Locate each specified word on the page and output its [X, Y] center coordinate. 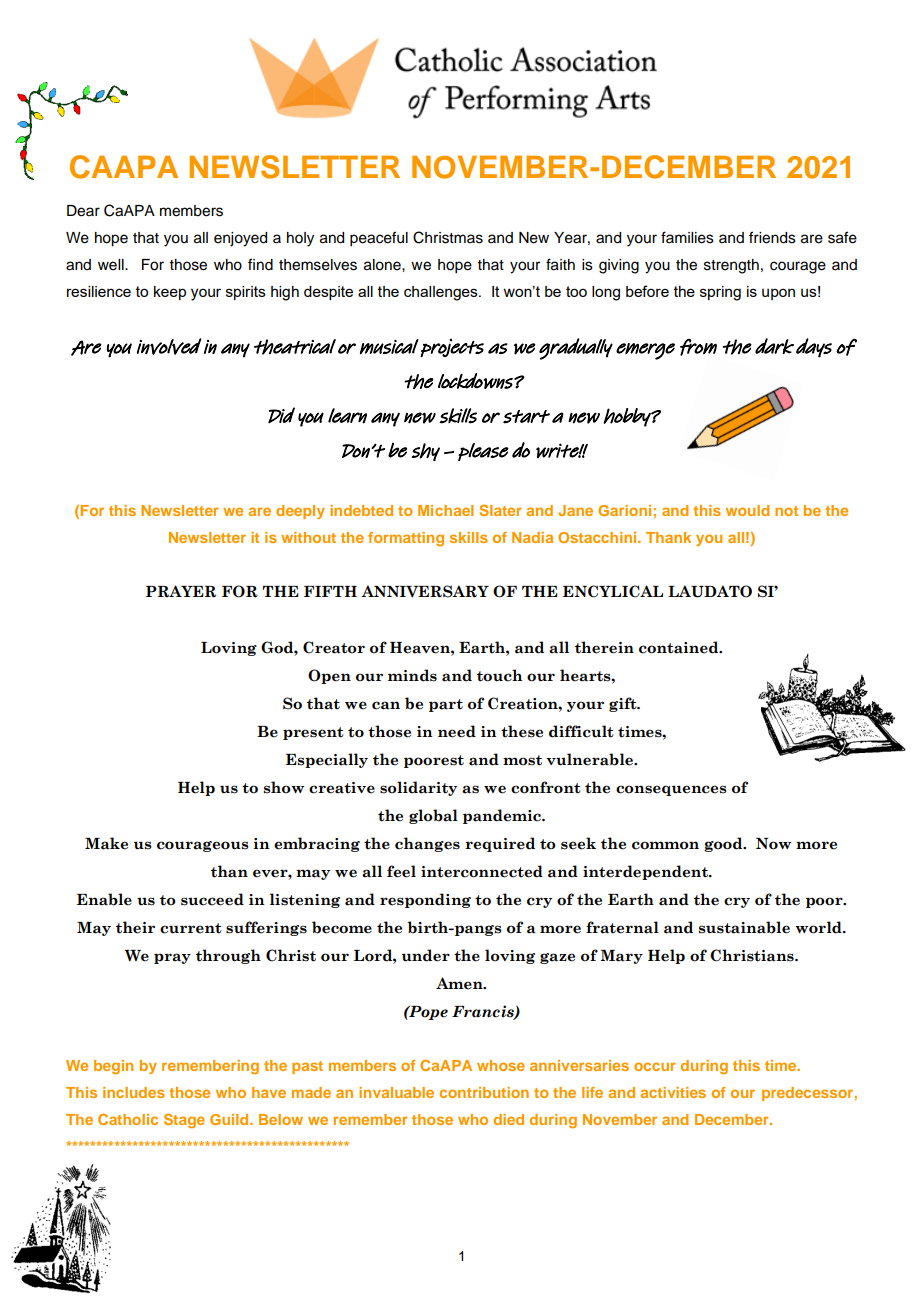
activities [673, 1092]
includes [134, 1092]
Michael [445, 510]
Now [773, 844]
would [747, 510]
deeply [300, 512]
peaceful [379, 239]
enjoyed [240, 239]
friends [772, 237]
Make [106, 843]
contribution [484, 1092]
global [433, 816]
